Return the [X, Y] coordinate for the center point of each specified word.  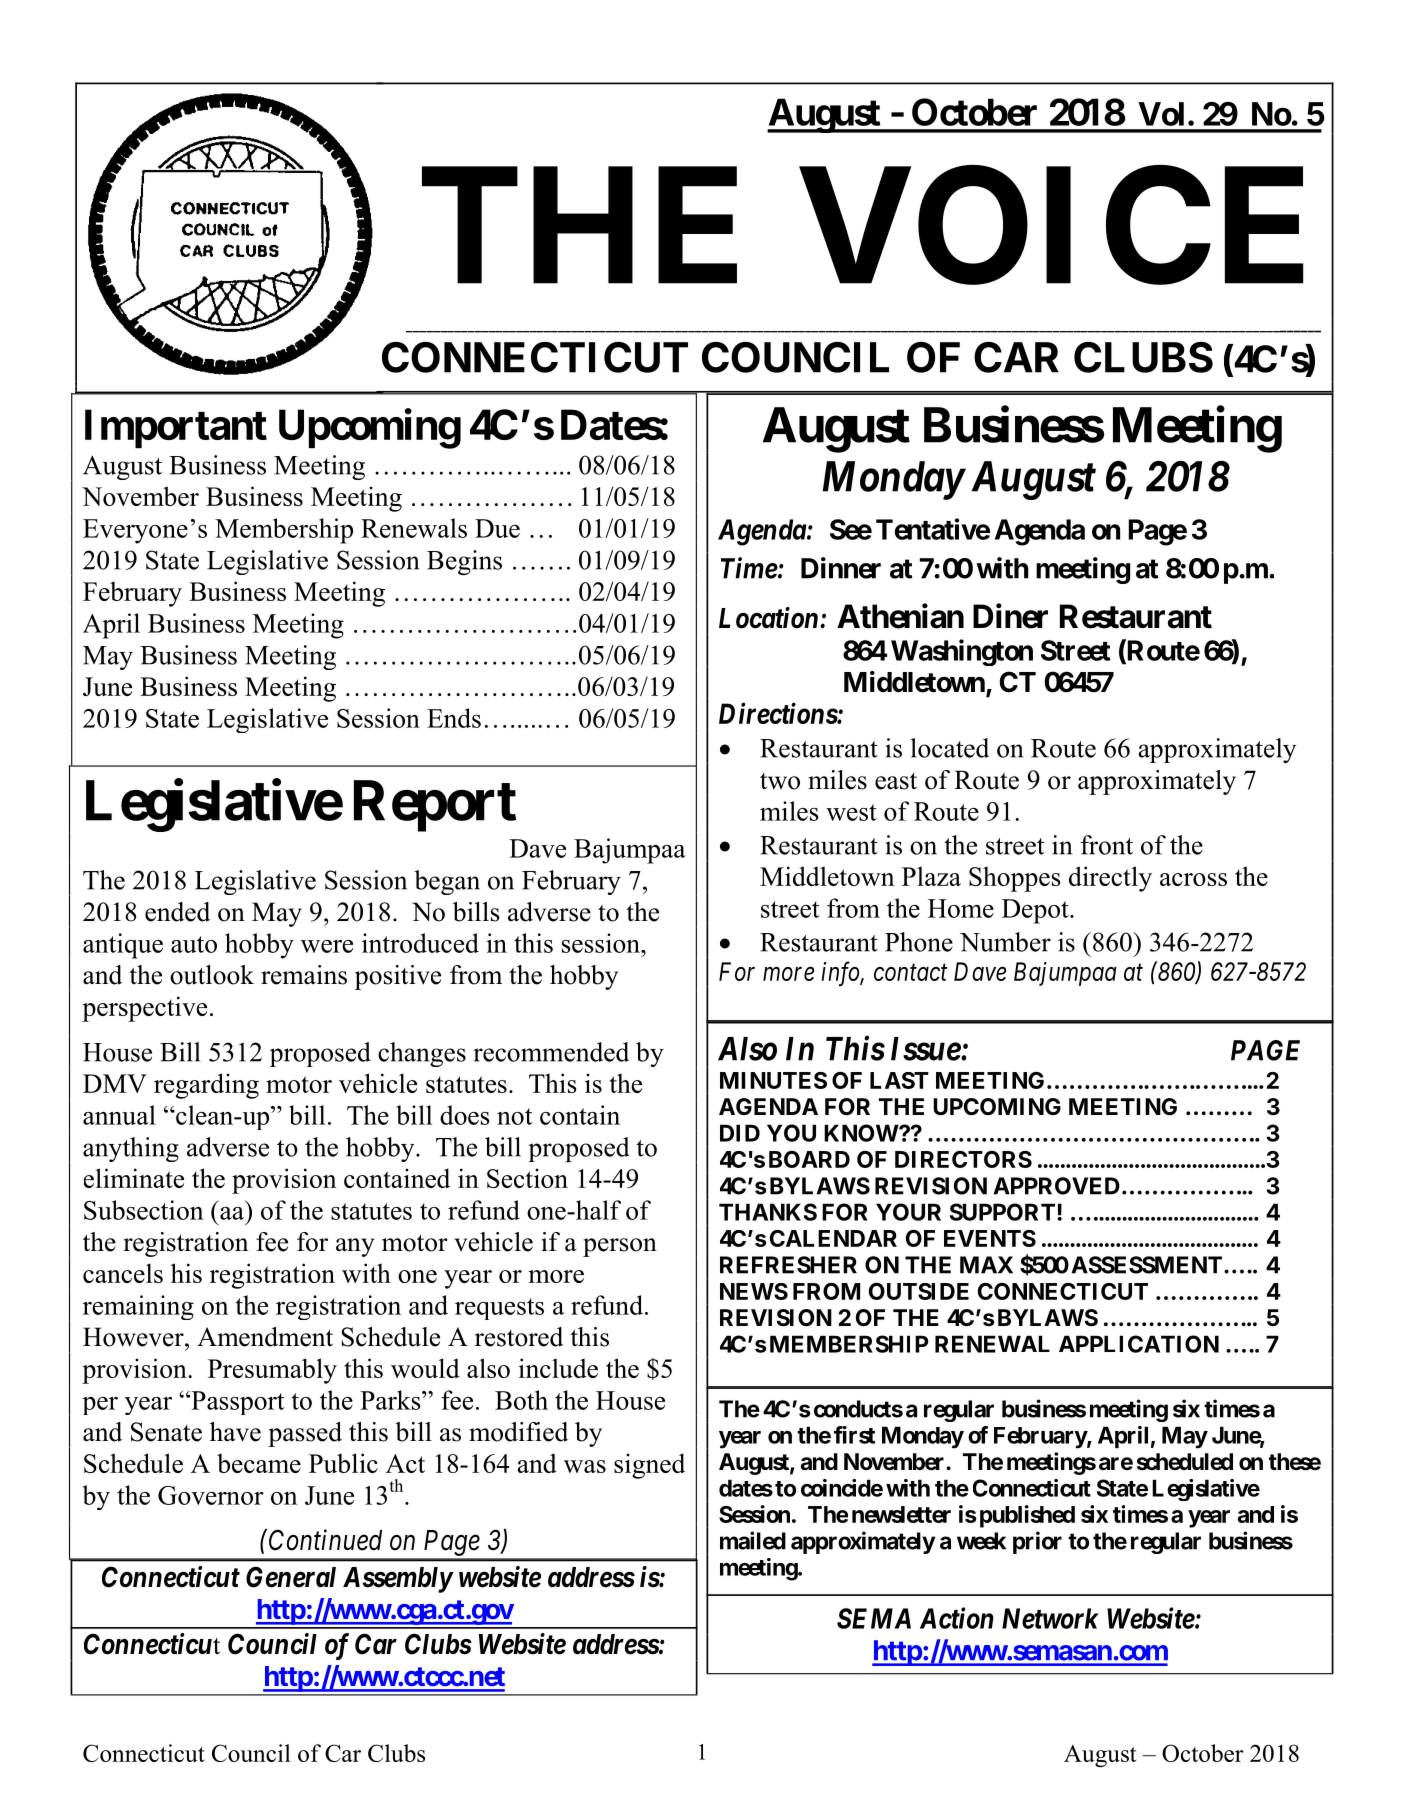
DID [740, 1133]
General [291, 1577]
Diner [1010, 616]
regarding [206, 1086]
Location [768, 618]
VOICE [1052, 227]
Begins [464, 562]
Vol [1161, 114]
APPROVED [1056, 1186]
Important [176, 428]
